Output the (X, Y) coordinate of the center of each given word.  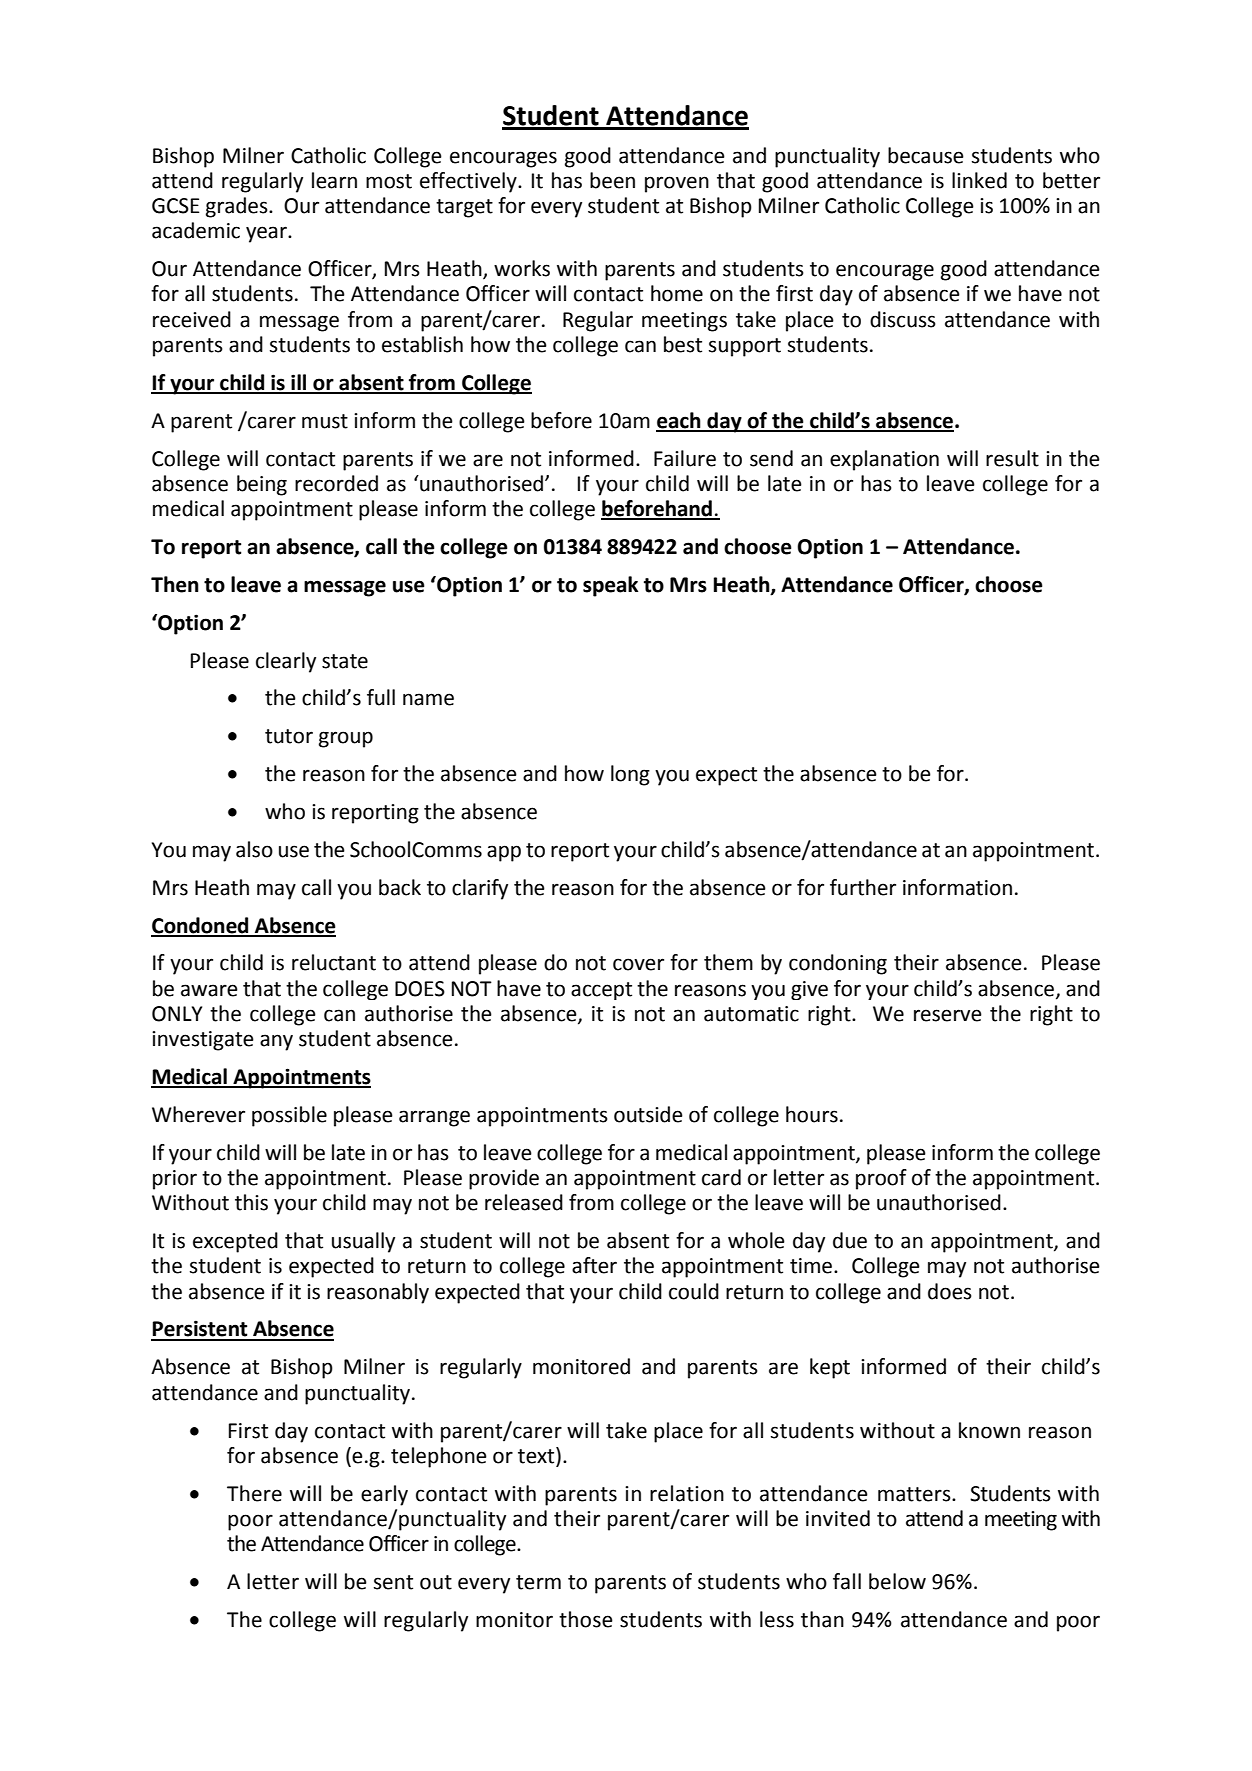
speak (610, 586)
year (267, 234)
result (1012, 458)
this (251, 1202)
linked (979, 180)
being (262, 485)
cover (638, 964)
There (254, 1493)
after (594, 1265)
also (254, 849)
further (863, 887)
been (612, 180)
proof (881, 1179)
